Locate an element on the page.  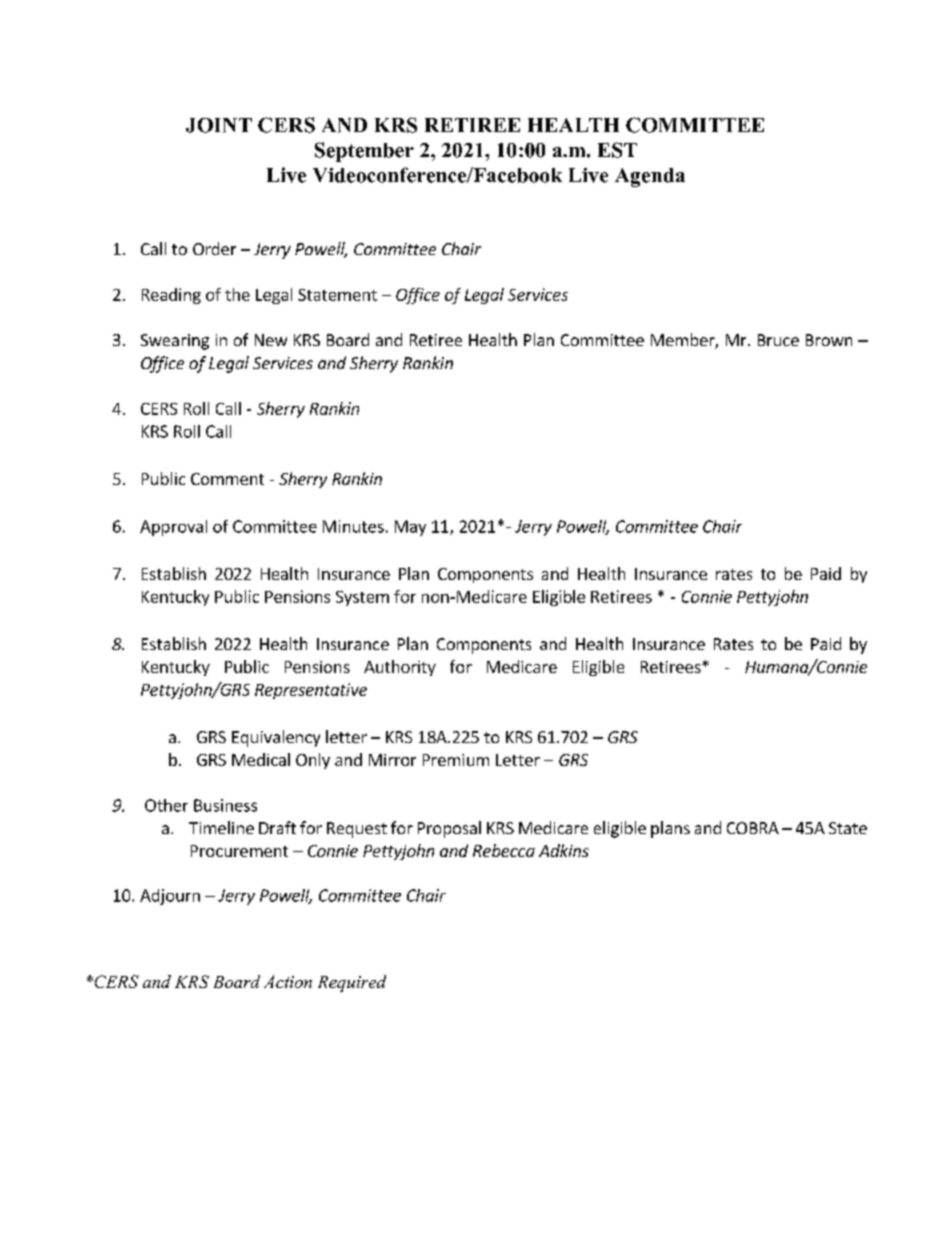
Agenda is located at coordinates (650, 177).
